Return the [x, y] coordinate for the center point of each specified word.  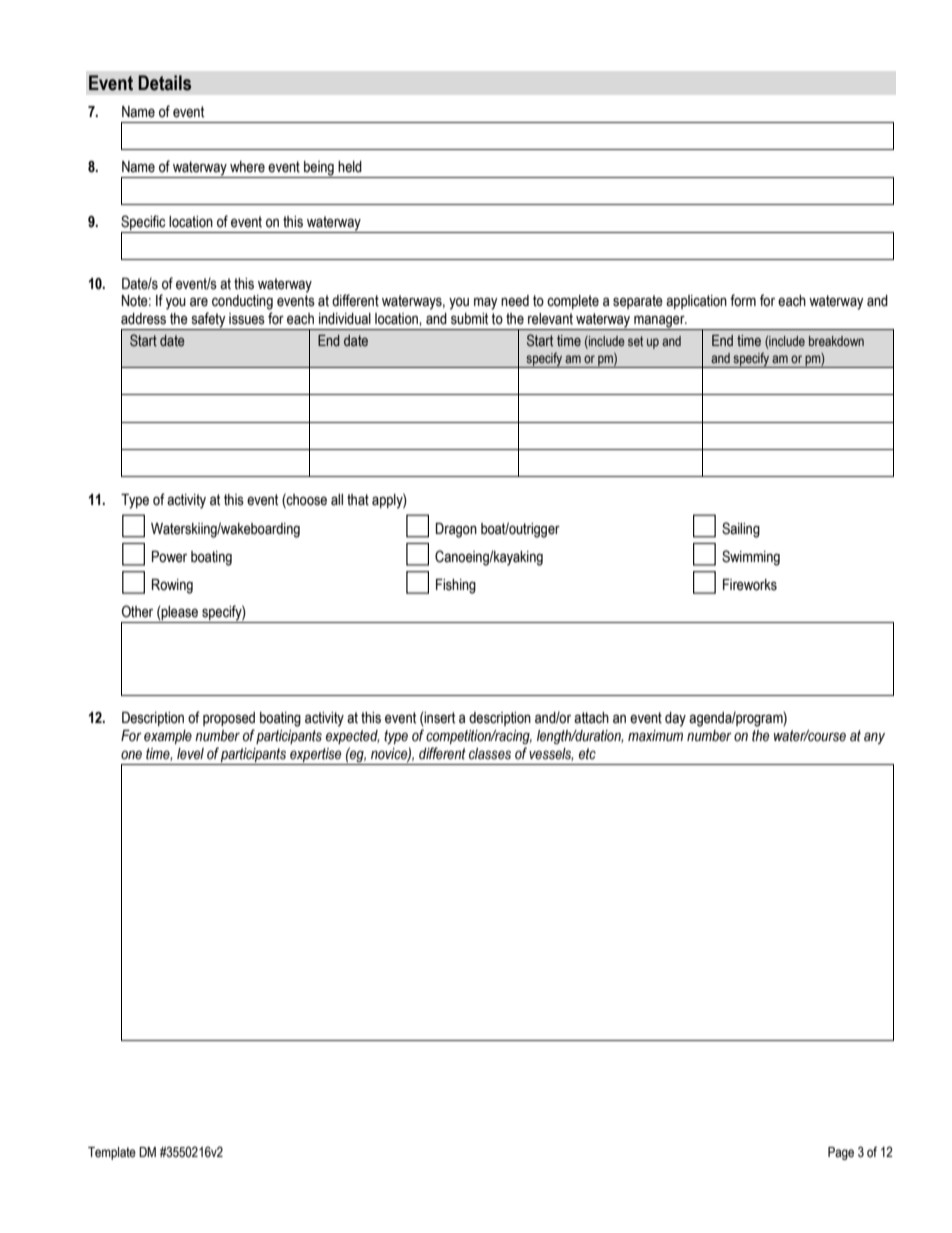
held [350, 167]
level [190, 754]
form [743, 300]
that [358, 500]
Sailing [741, 530]
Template [112, 1153]
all [337, 500]
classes [490, 754]
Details [164, 83]
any [874, 738]
